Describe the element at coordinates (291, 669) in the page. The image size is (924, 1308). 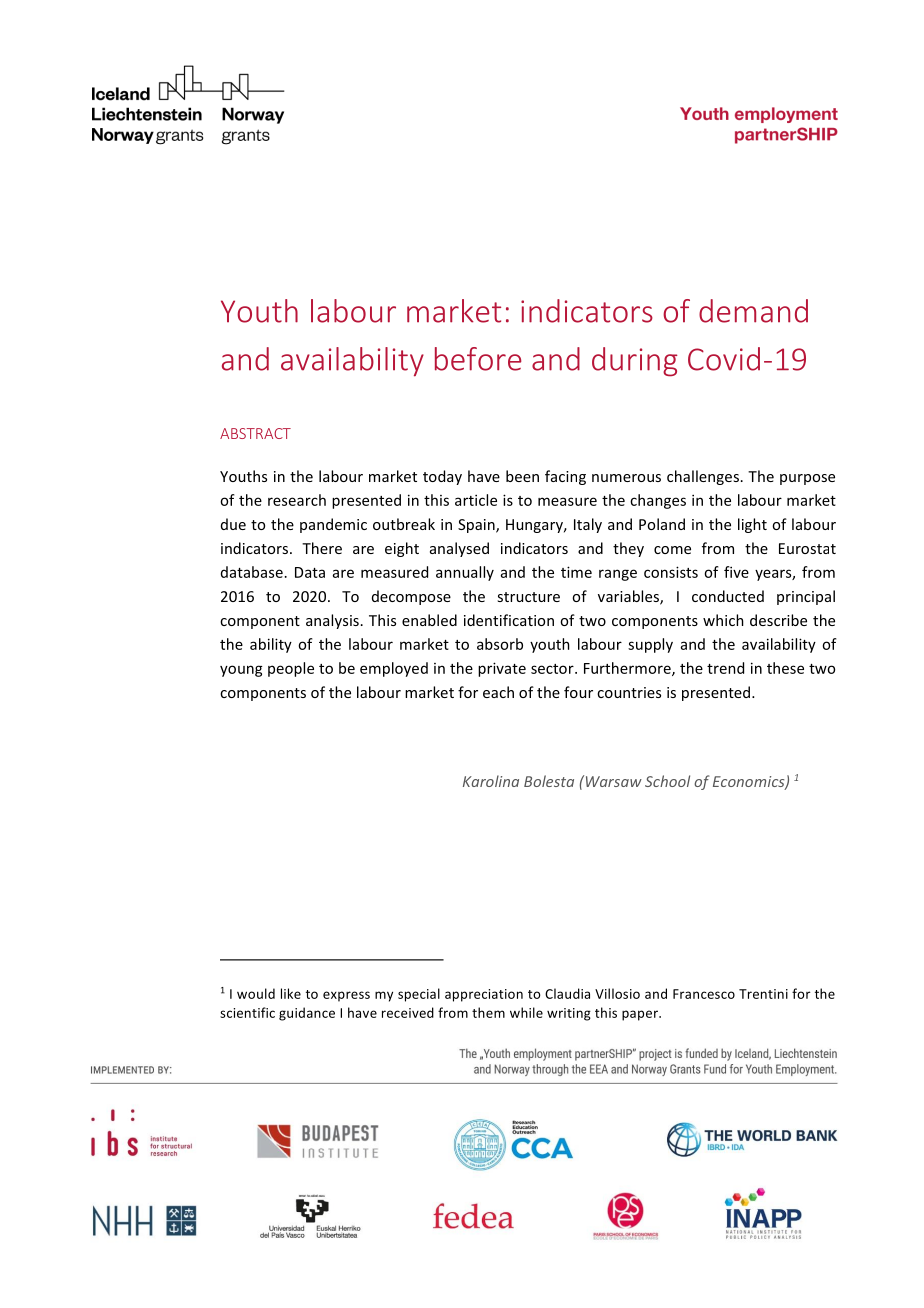
I see `people` at that location.
